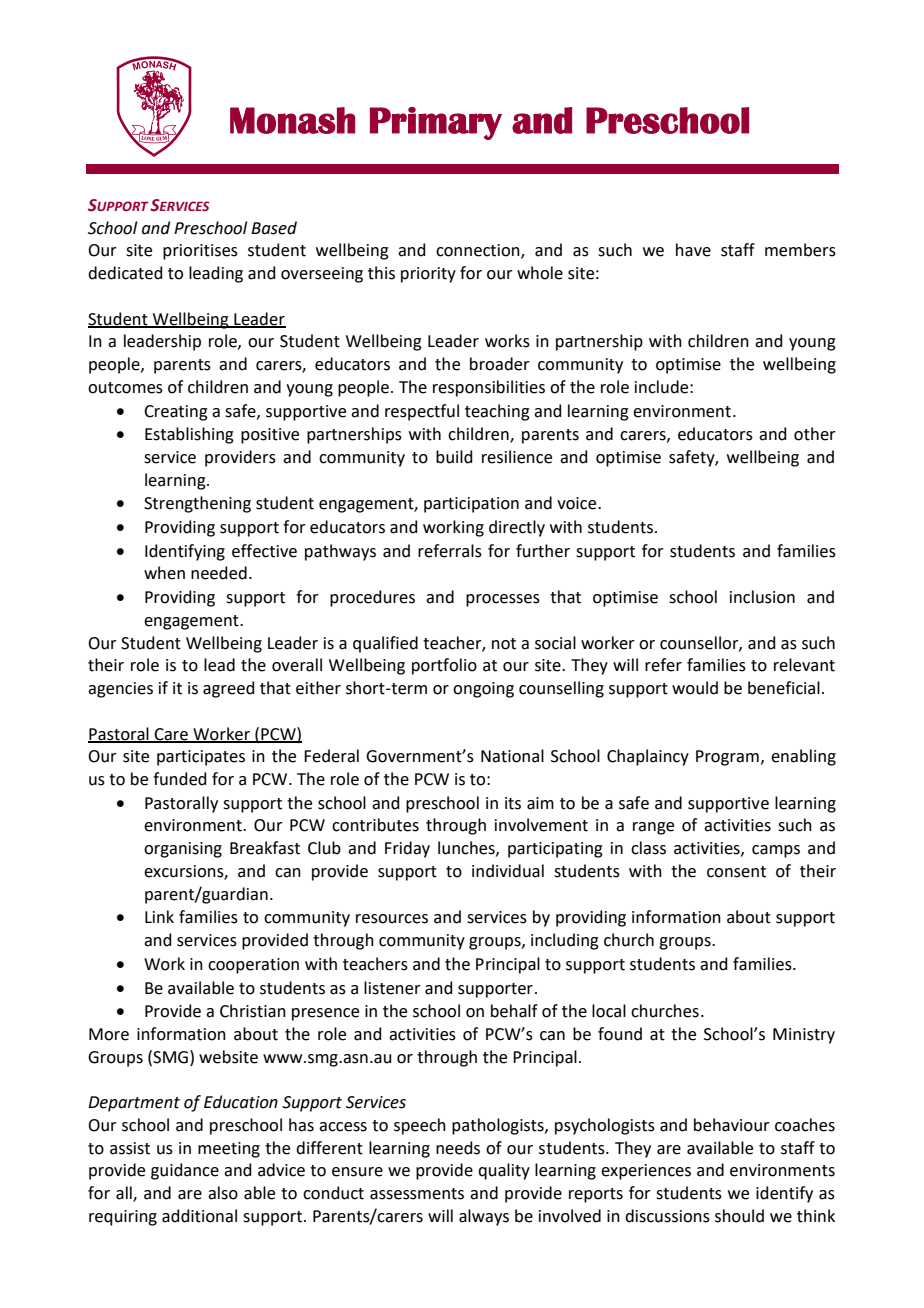 This screenshot has width=924, height=1308. I want to click on consent, so click(736, 872).
